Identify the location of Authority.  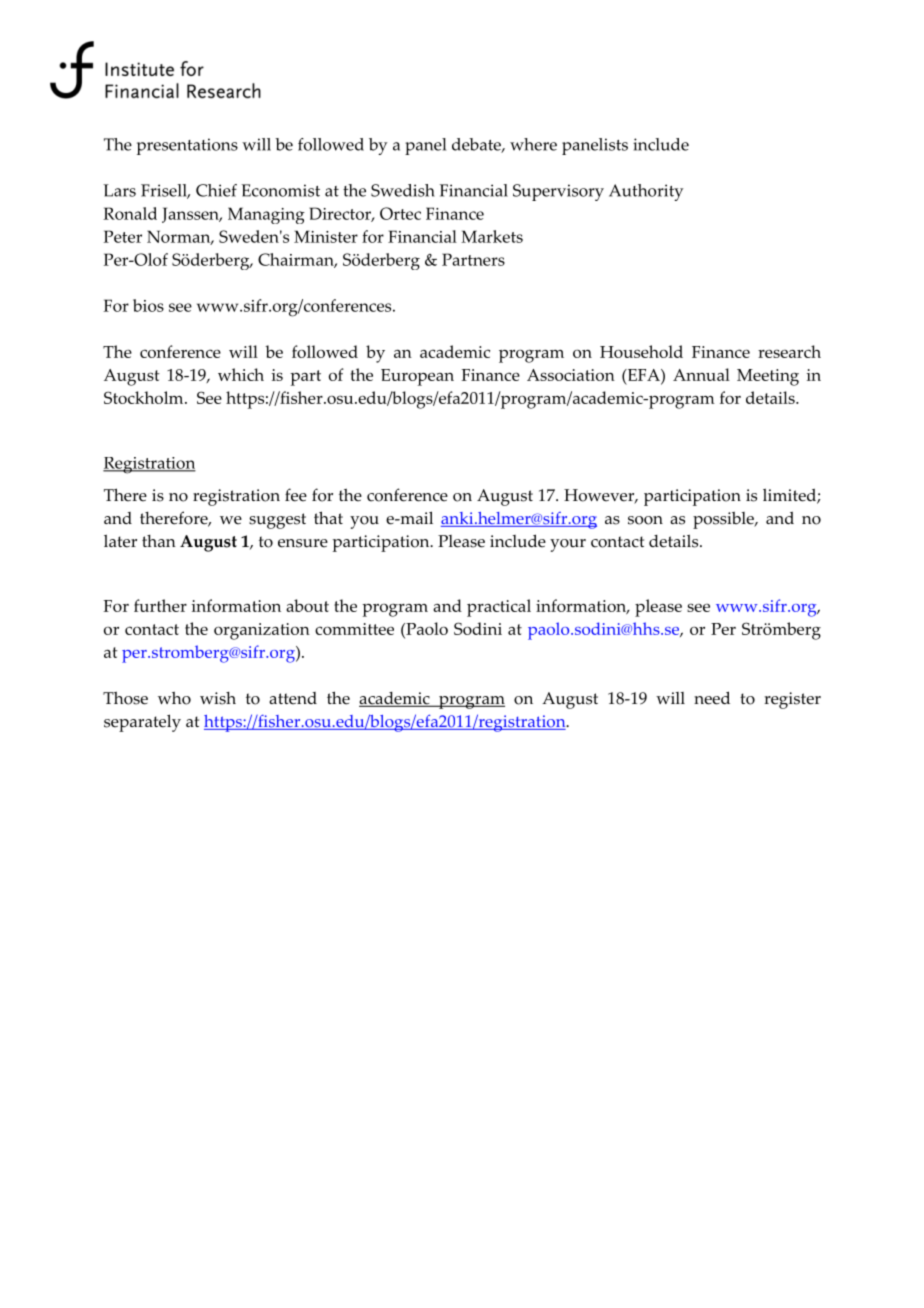
(646, 192).
